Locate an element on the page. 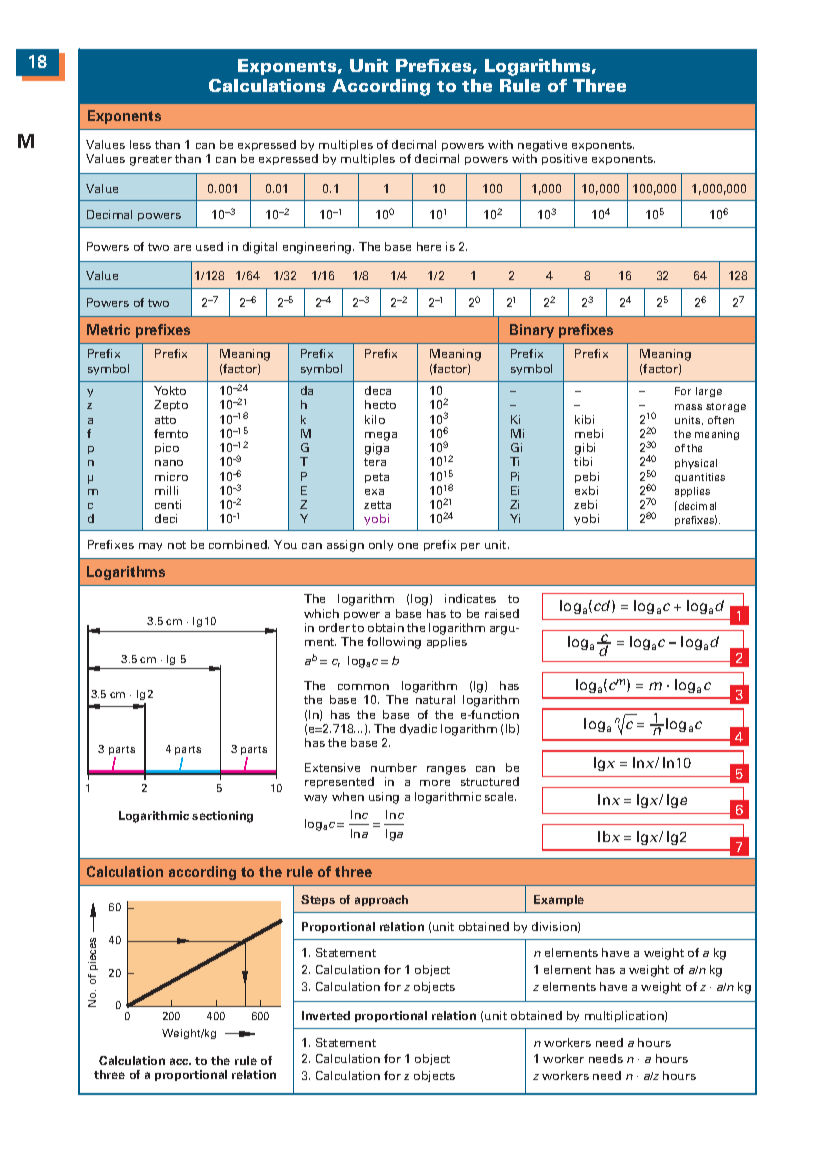  not is located at coordinates (177, 545).
